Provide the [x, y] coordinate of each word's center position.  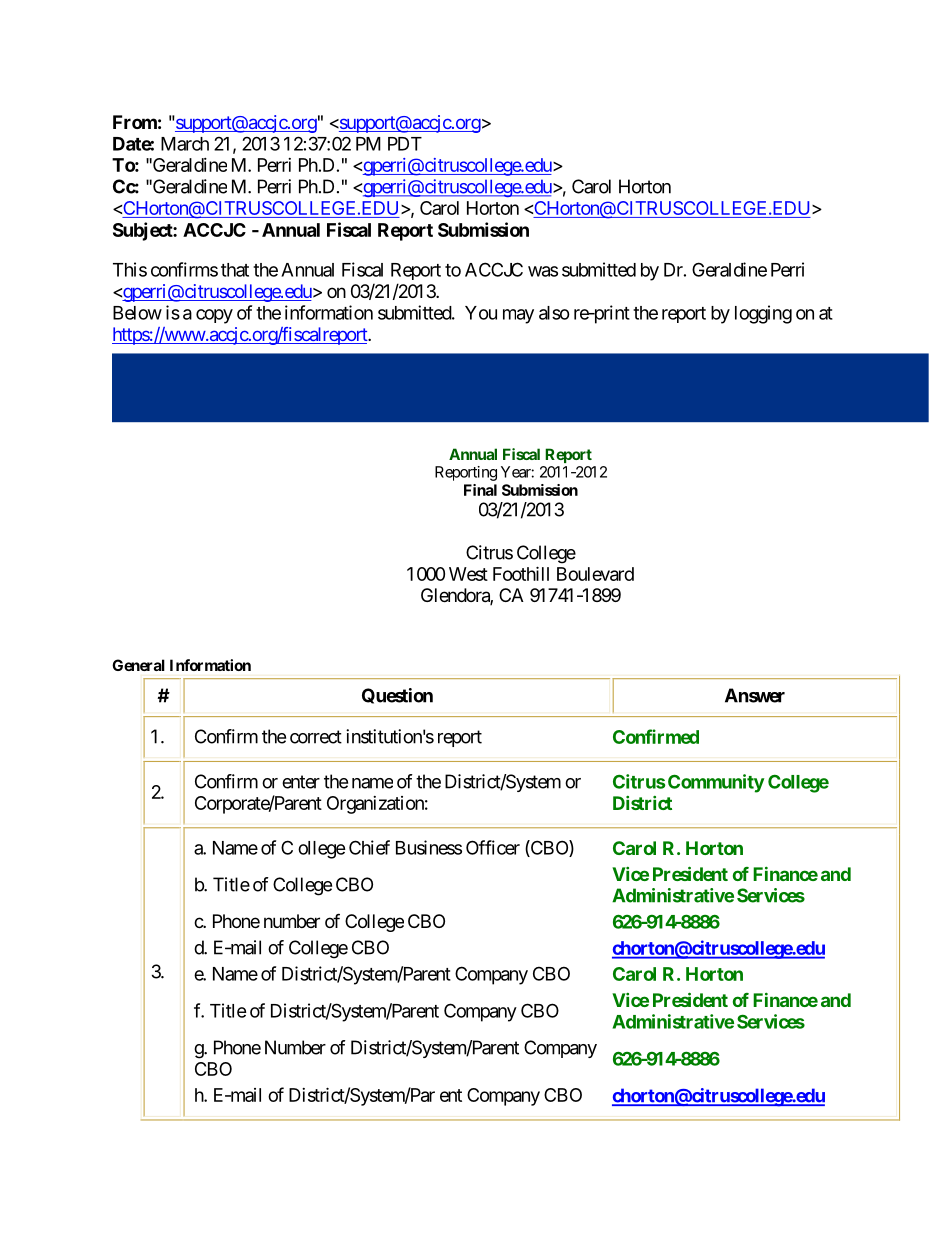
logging [763, 314]
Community [716, 783]
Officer [493, 847]
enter [301, 782]
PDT [405, 144]
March [185, 144]
